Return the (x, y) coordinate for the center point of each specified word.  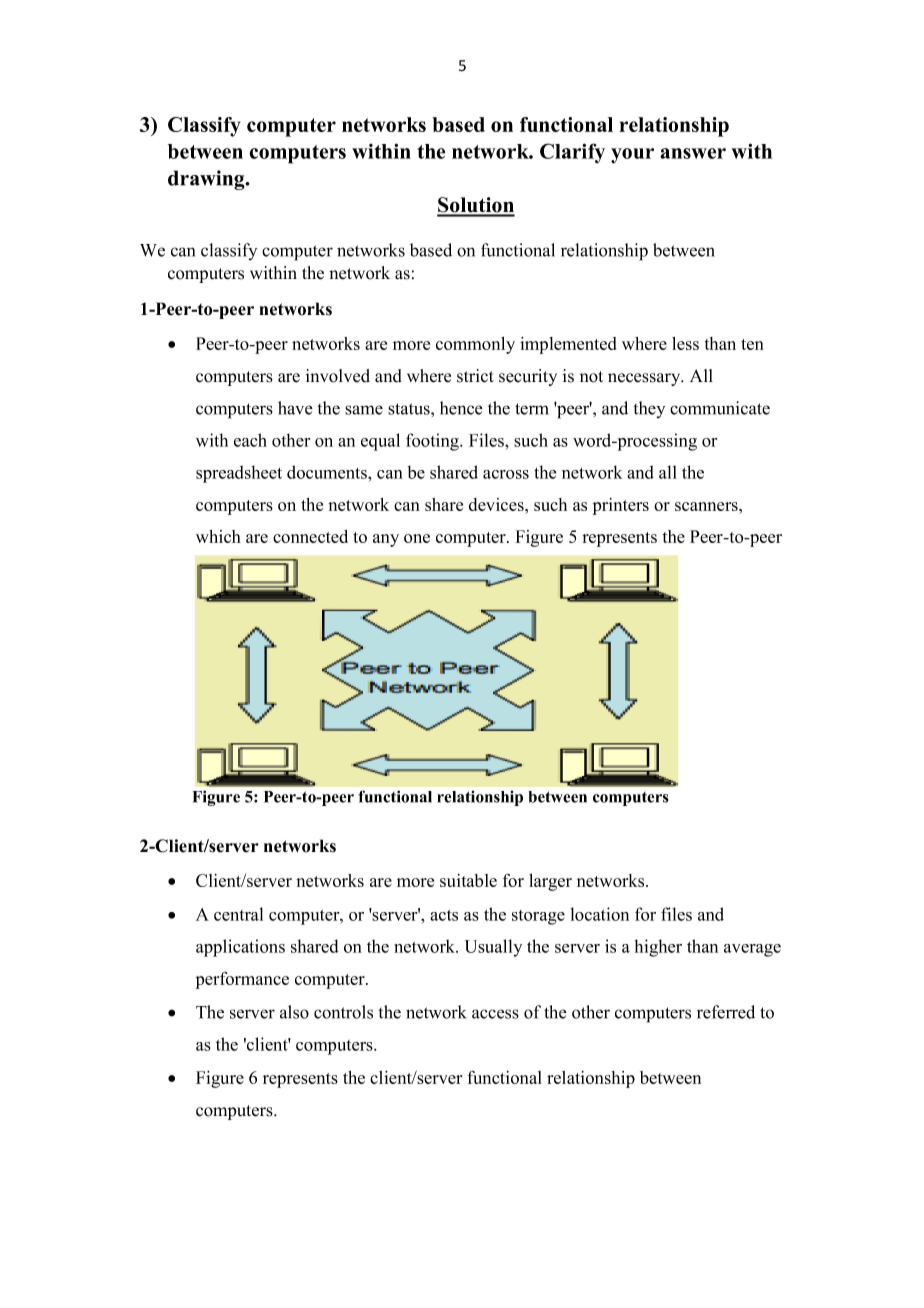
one (417, 538)
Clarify (572, 153)
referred (726, 1012)
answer (693, 153)
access (495, 1014)
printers (621, 506)
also (294, 1012)
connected (310, 536)
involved (338, 376)
